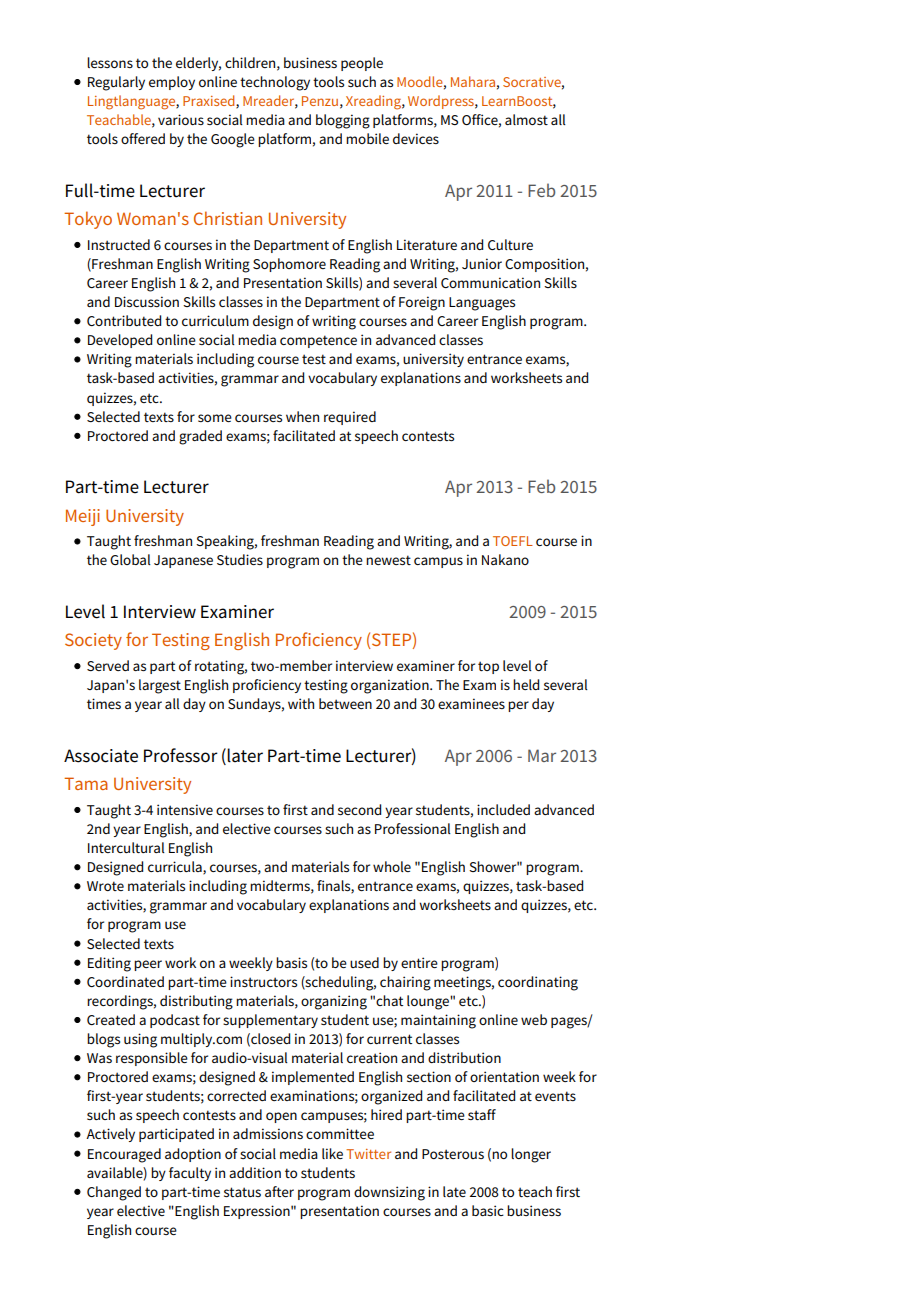 This document has width=924, height=1308. Describe the element at coordinates (116, 83) in the document. I see `Regularly` at that location.
